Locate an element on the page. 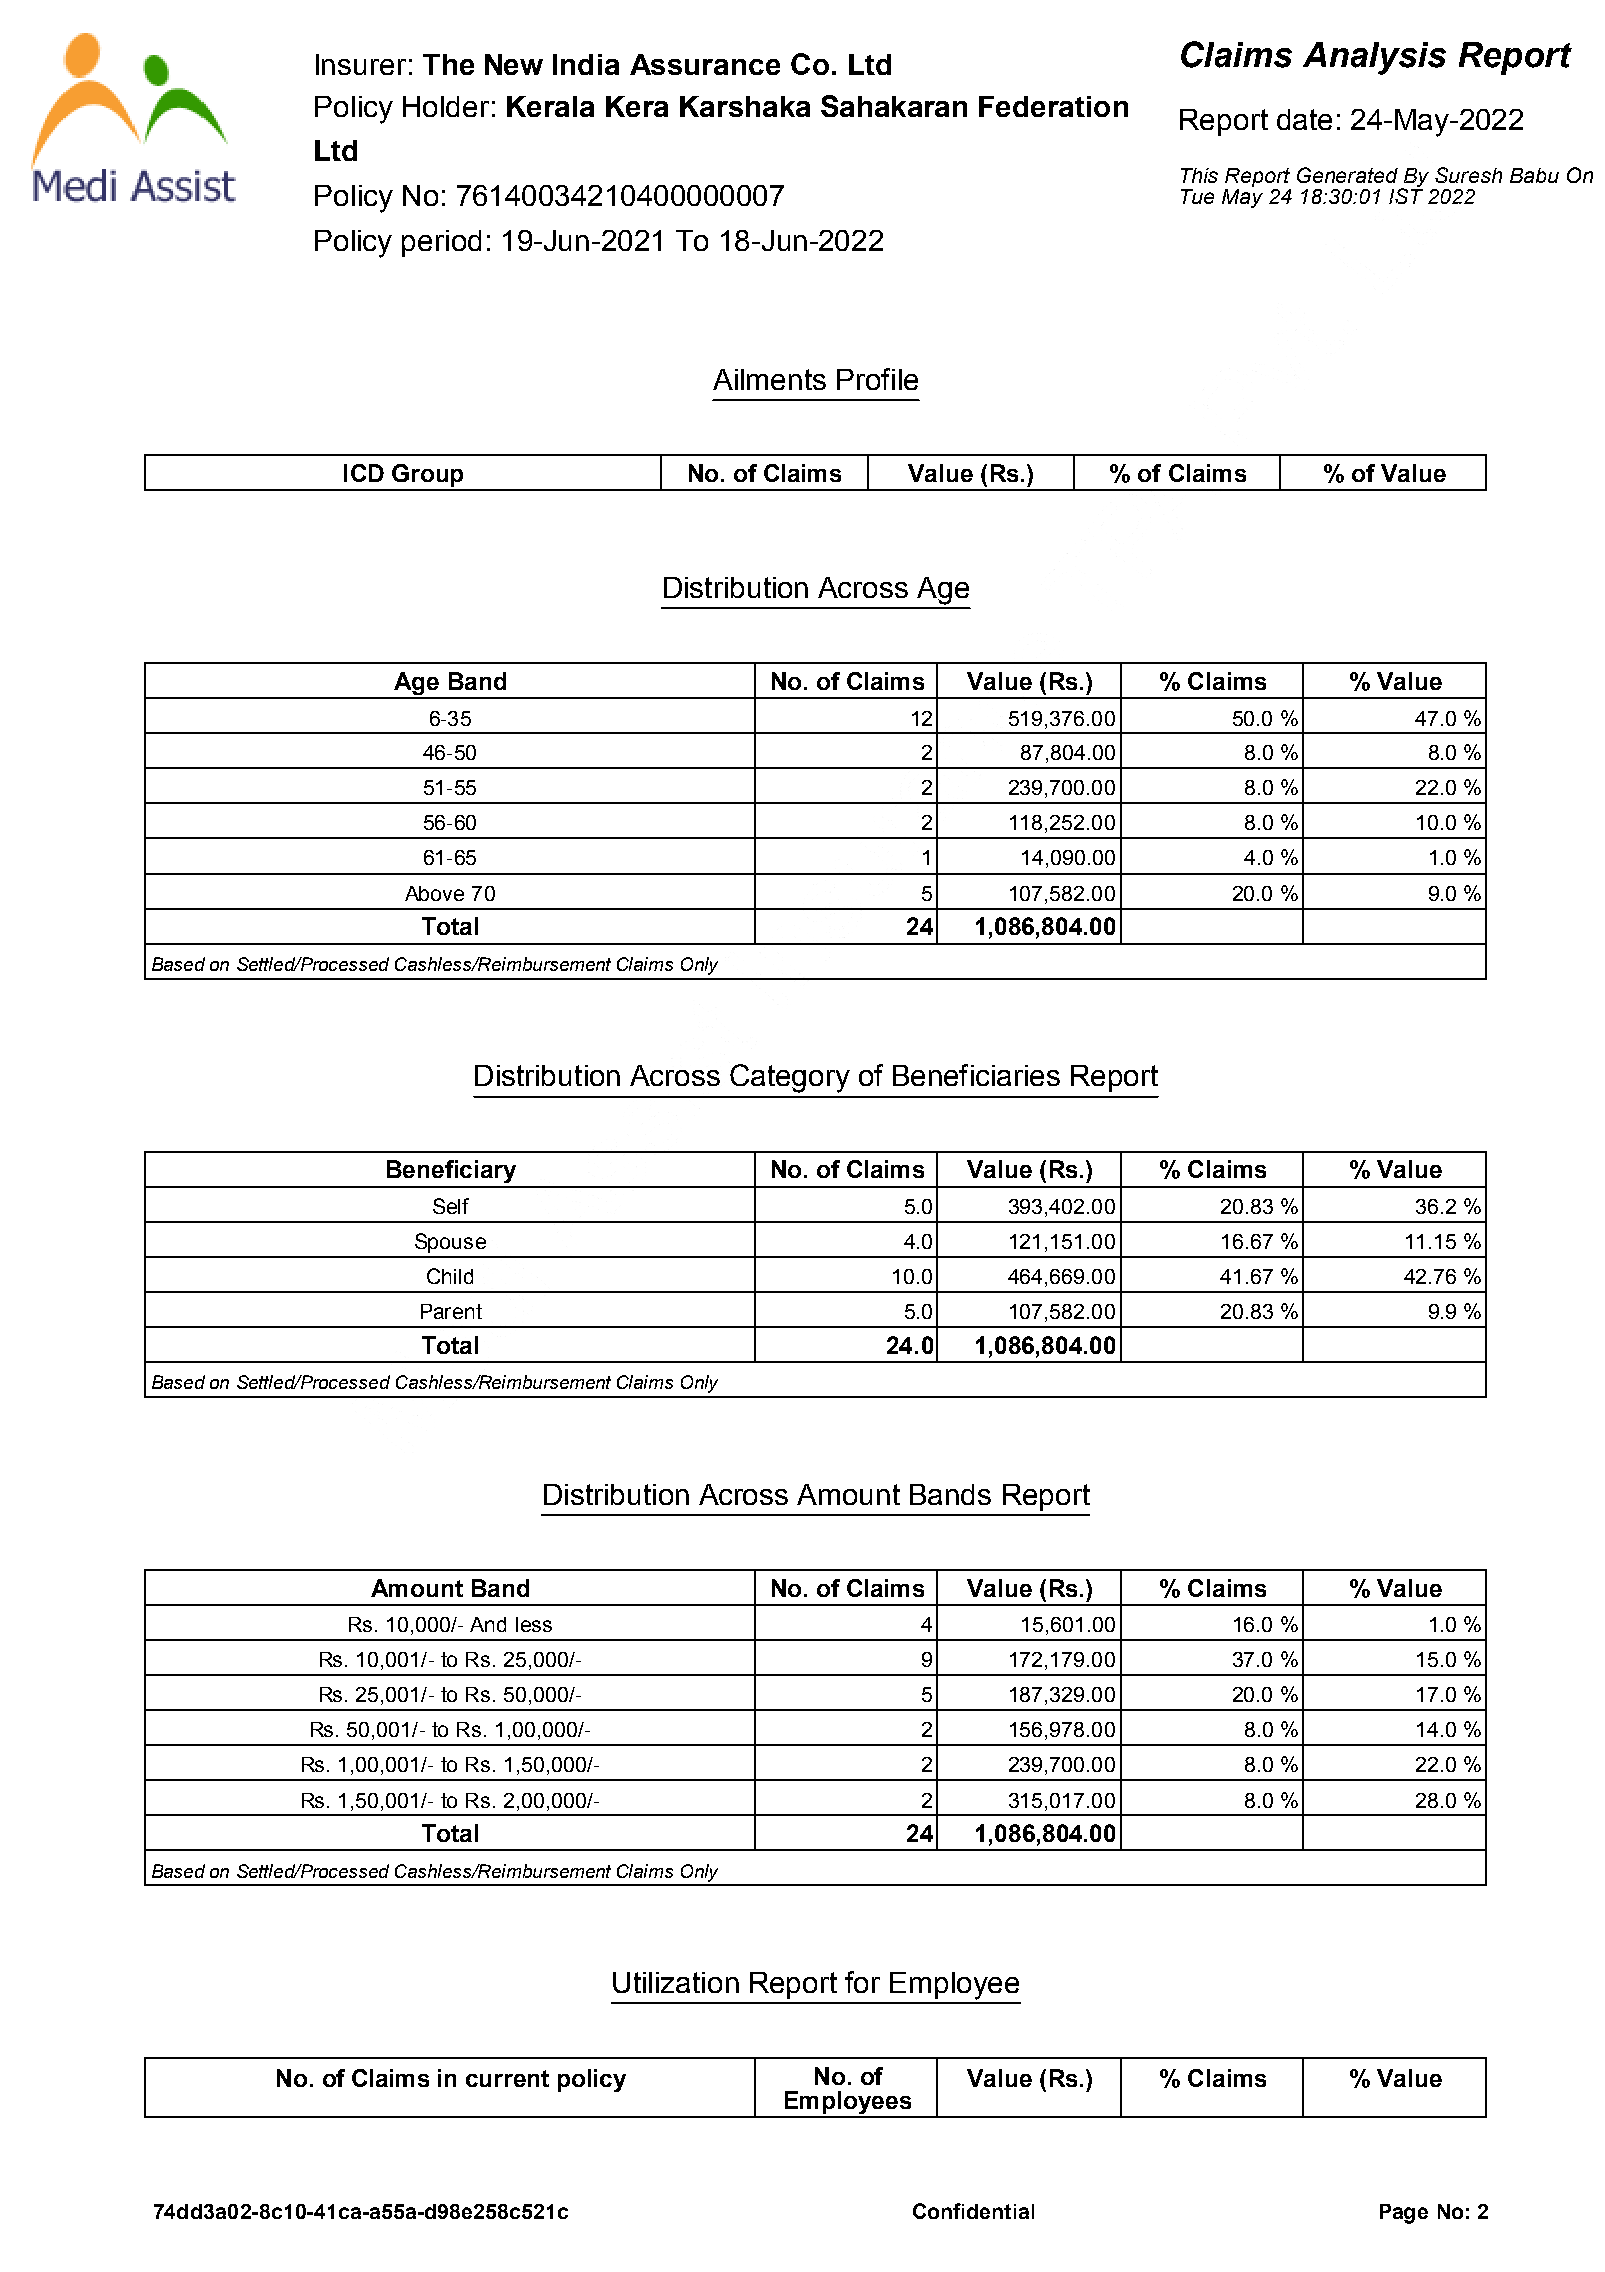 Image resolution: width=1605 pixels, height=2272 pixels. Beneficiaries is located at coordinates (976, 1075).
